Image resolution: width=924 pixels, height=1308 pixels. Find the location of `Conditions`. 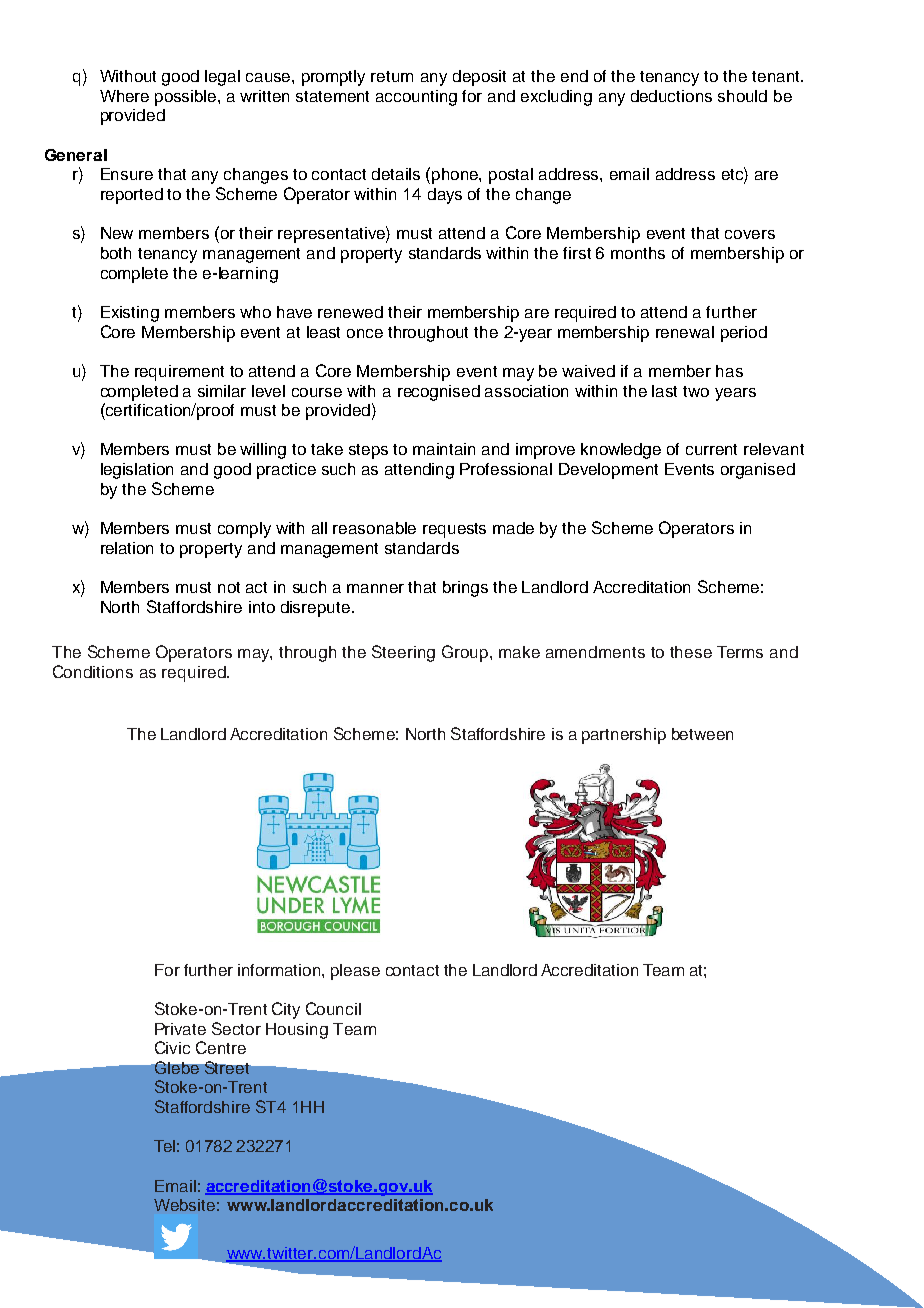

Conditions is located at coordinates (93, 671).
